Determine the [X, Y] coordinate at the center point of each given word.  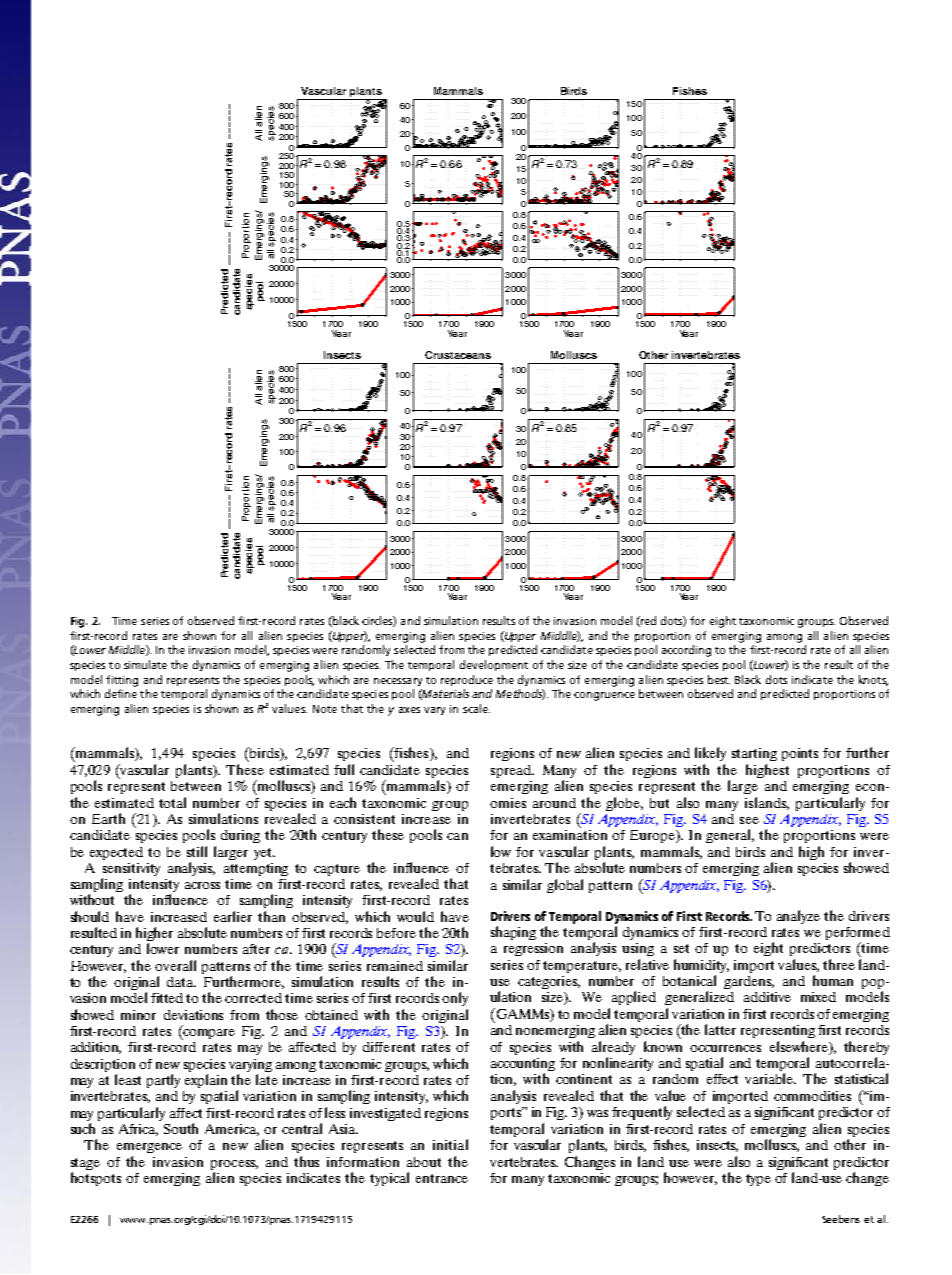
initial [450, 1144]
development [494, 665]
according [686, 651]
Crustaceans [458, 355]
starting [754, 754]
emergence [149, 1148]
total [172, 802]
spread [512, 771]
